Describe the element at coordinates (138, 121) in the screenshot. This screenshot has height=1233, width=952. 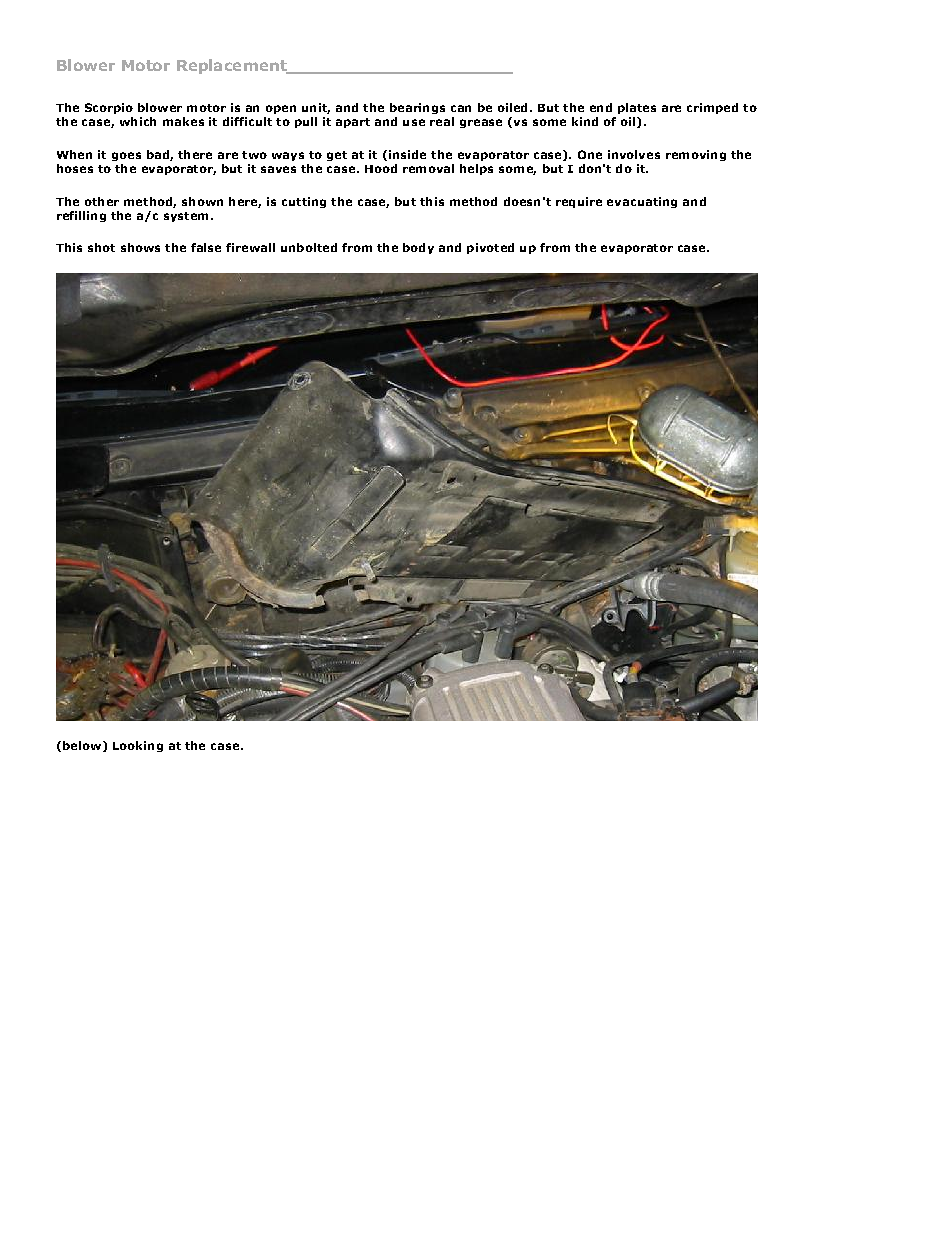
I see `which` at that location.
